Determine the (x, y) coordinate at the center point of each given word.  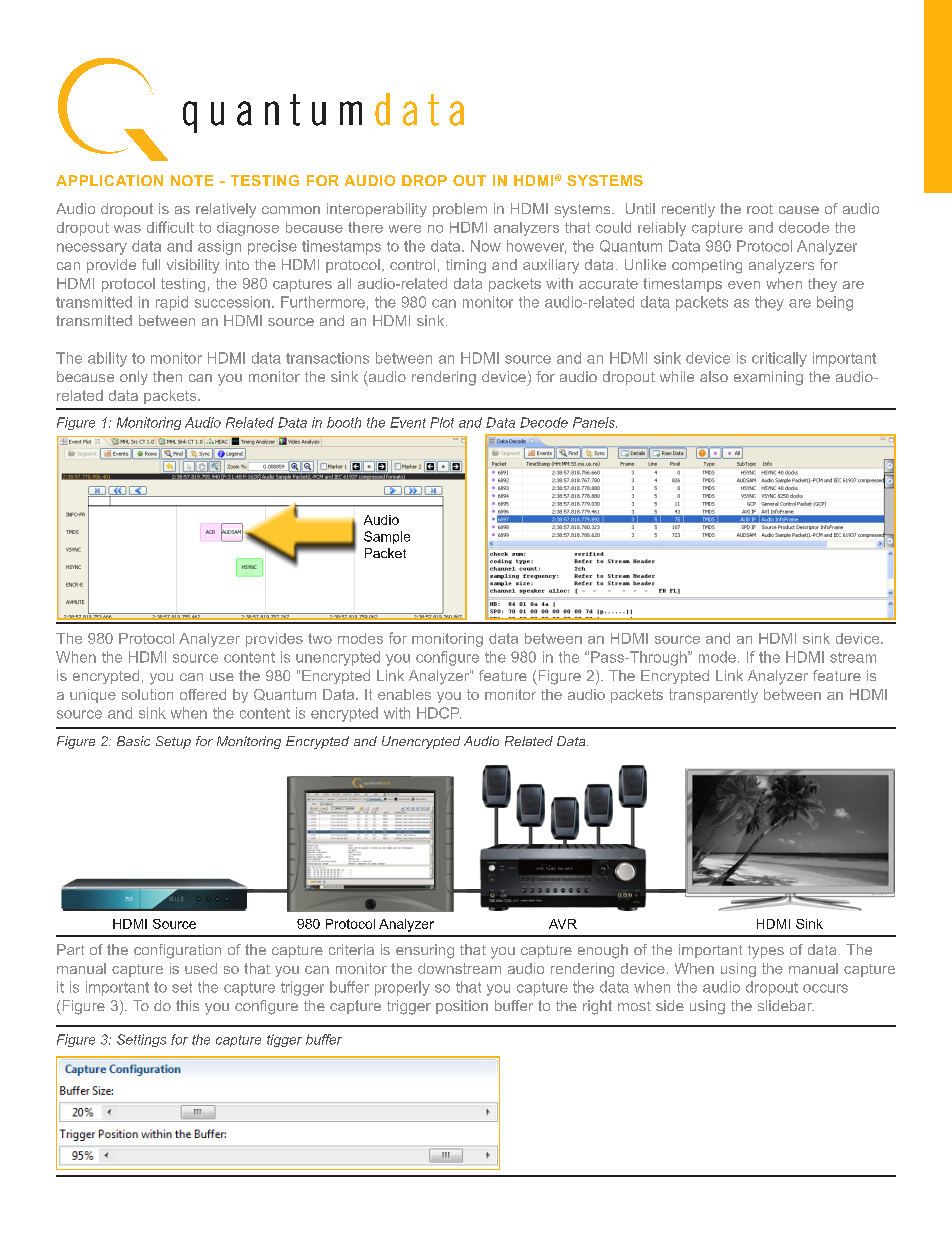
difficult (170, 227)
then (167, 376)
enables (404, 694)
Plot (442, 422)
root (760, 209)
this (187, 1005)
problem (460, 210)
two (320, 638)
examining (768, 378)
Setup (173, 742)
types (766, 952)
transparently (713, 696)
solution (147, 694)
